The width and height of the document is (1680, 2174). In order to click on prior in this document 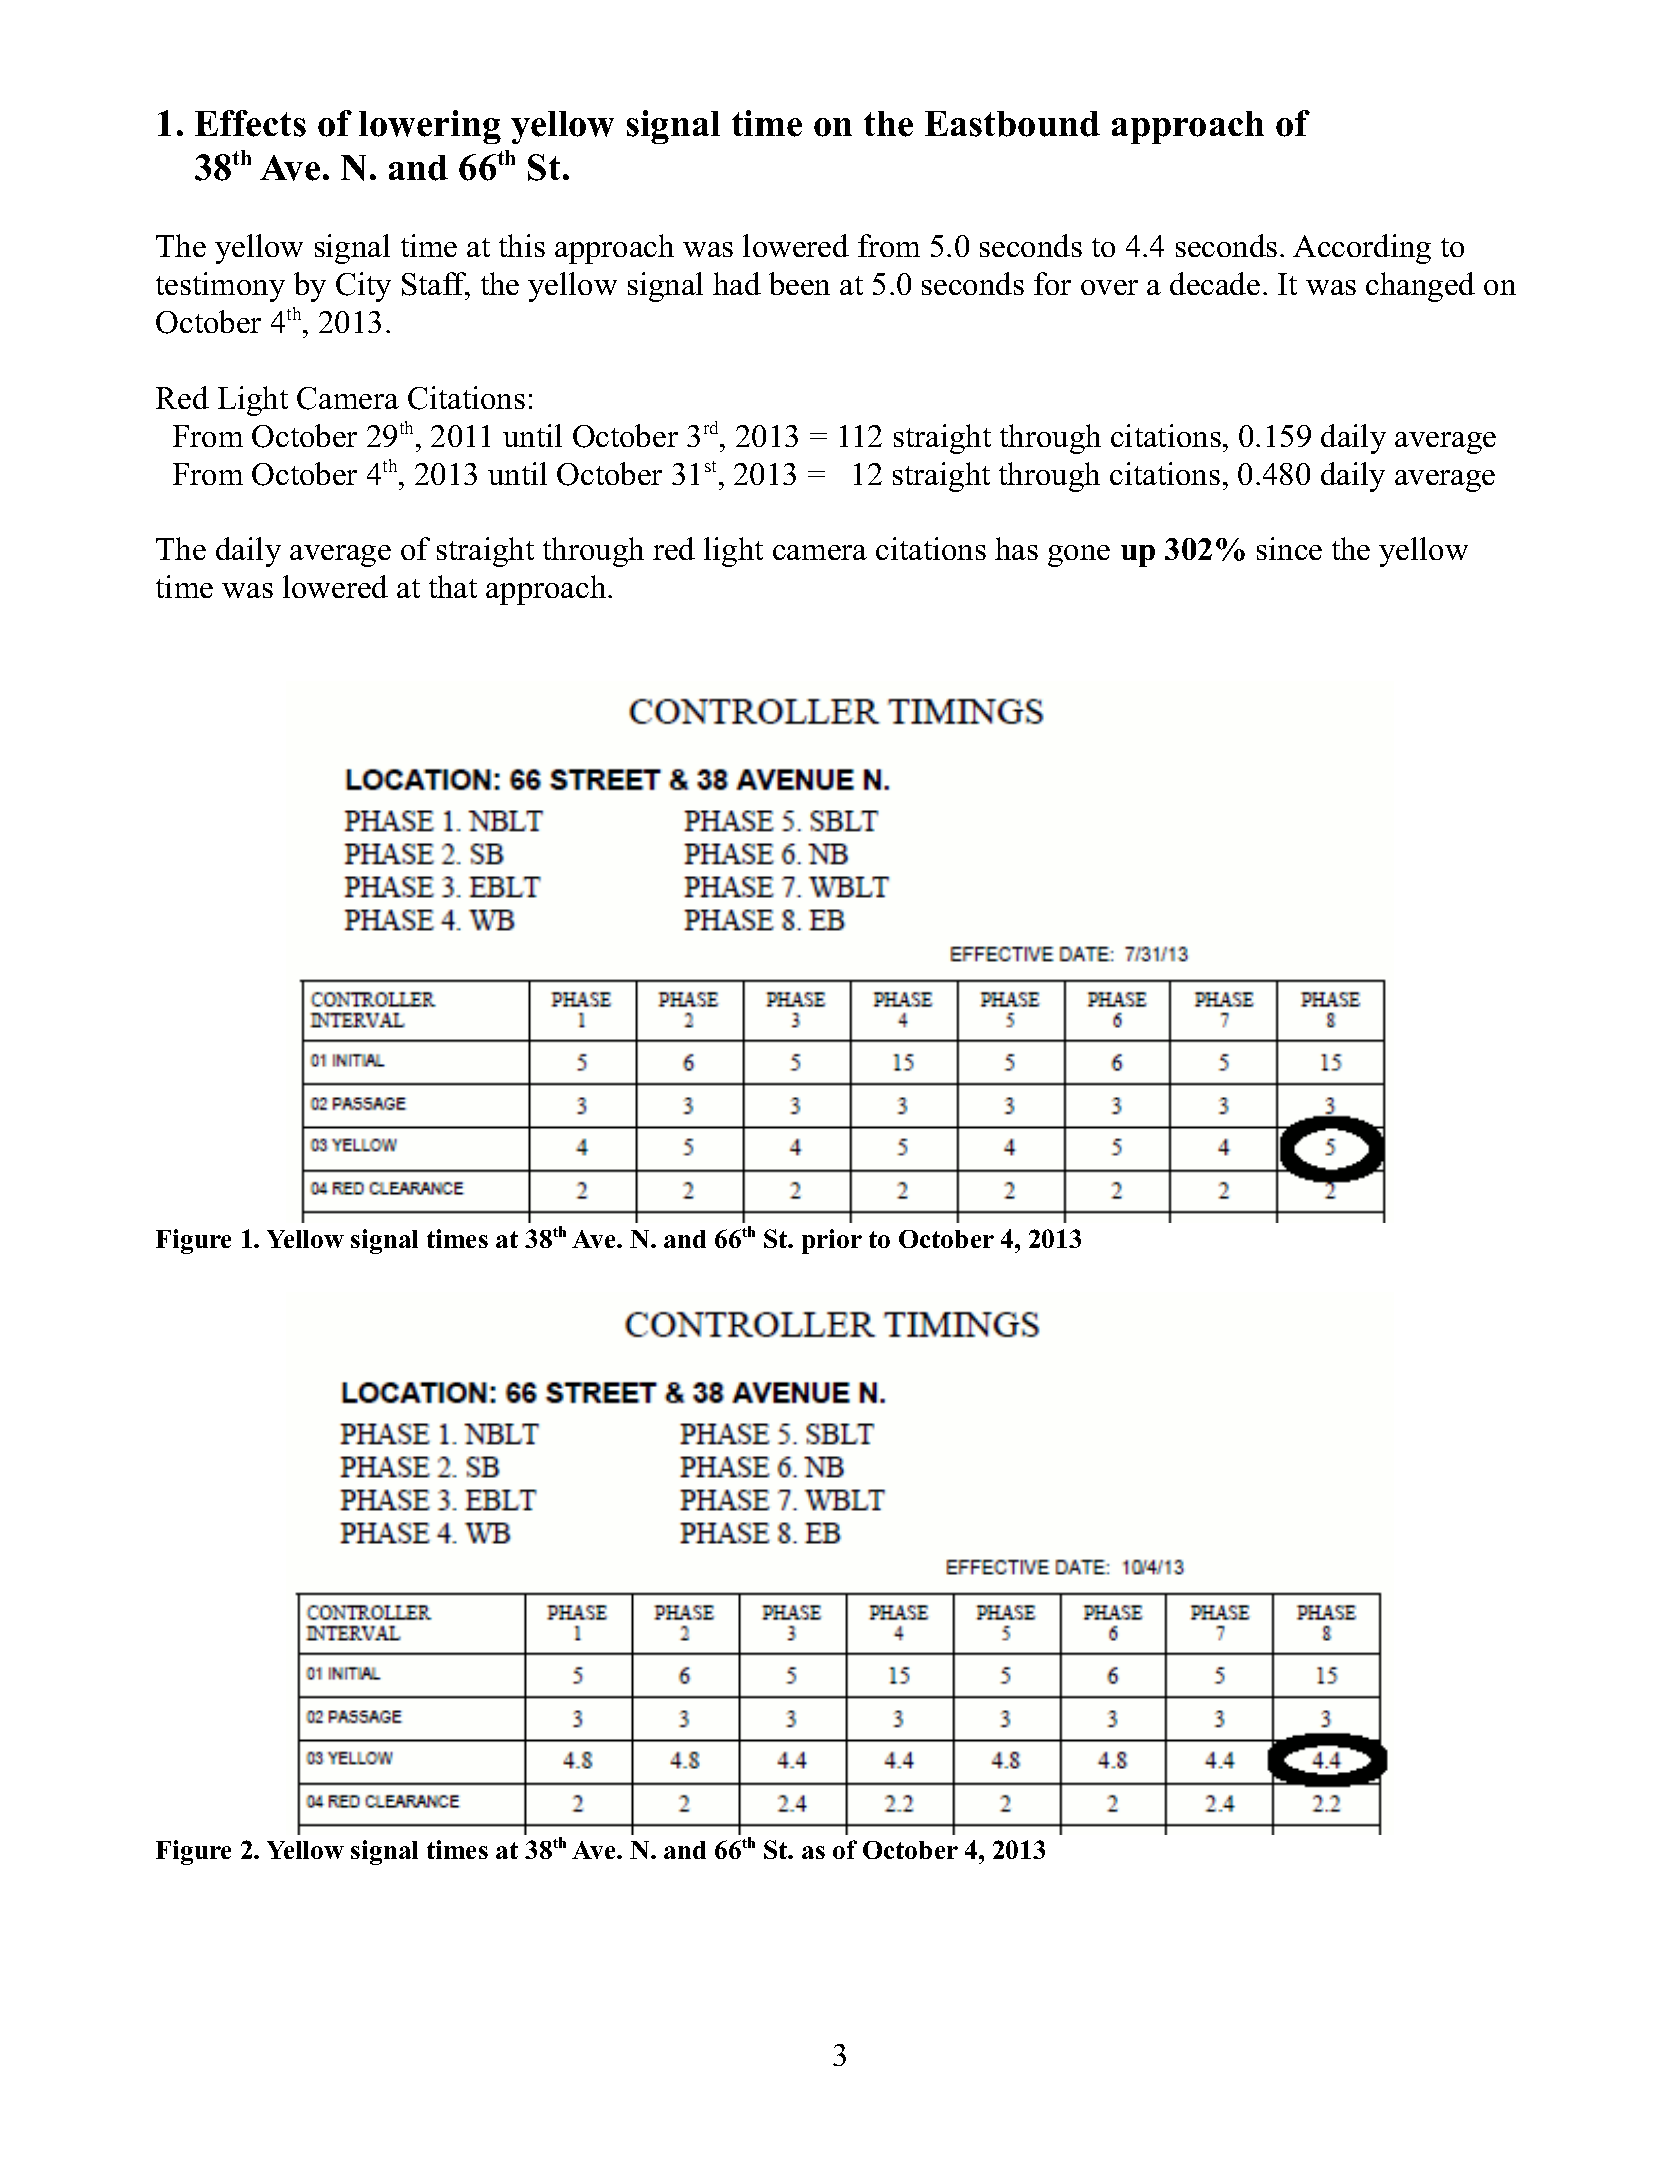, I will do `click(832, 1241)`.
